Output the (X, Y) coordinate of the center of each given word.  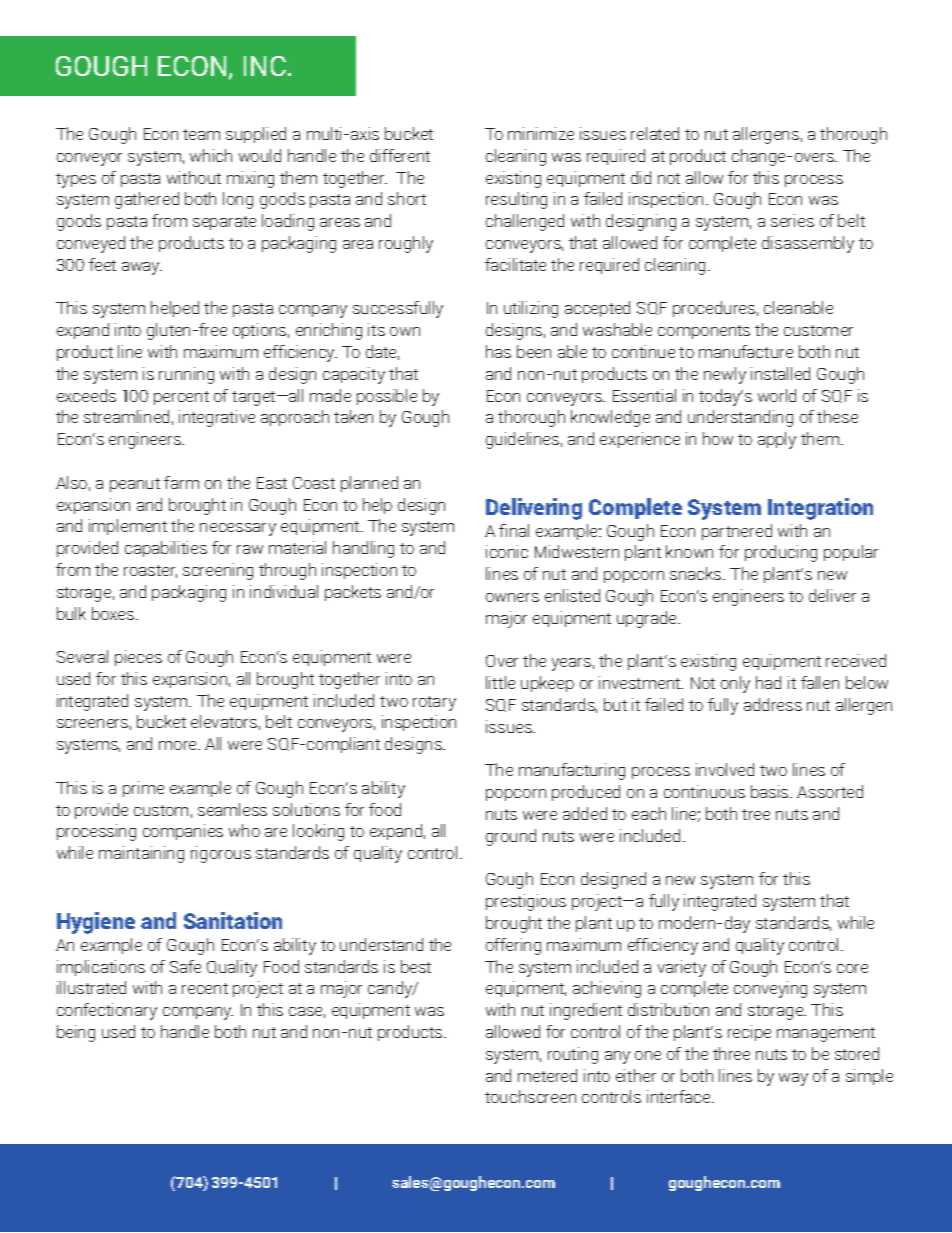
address (773, 704)
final (514, 530)
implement (128, 527)
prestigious (526, 902)
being (76, 1033)
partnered (737, 532)
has (498, 351)
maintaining (141, 854)
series (792, 220)
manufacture (746, 351)
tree (756, 814)
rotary (434, 703)
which (211, 155)
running (186, 375)
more (179, 745)
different (400, 155)
